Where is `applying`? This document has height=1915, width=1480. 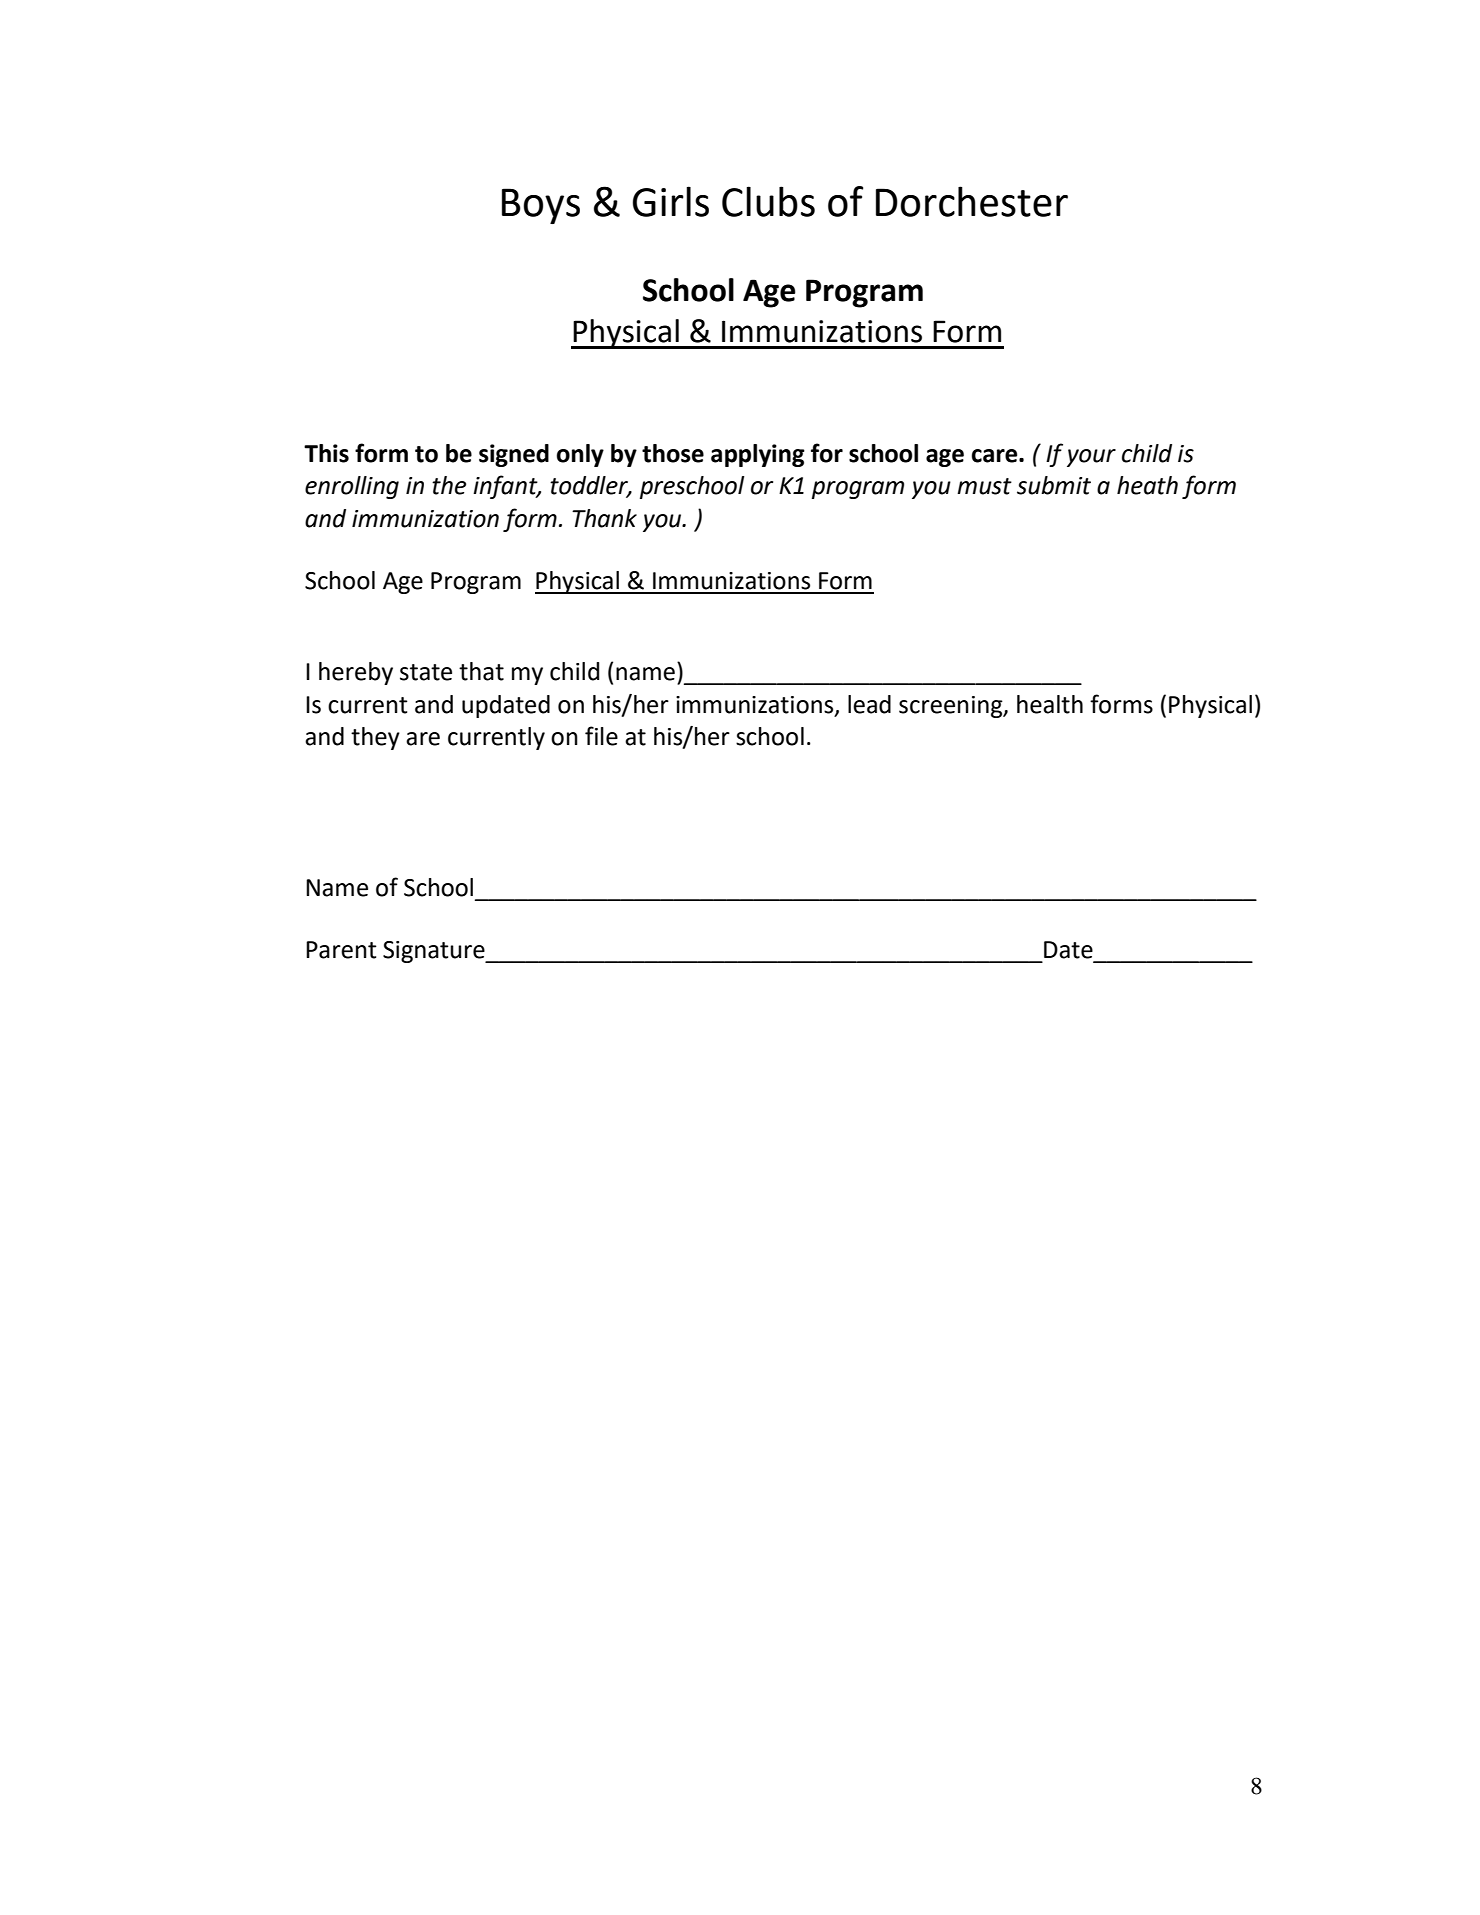
applying is located at coordinates (758, 455).
